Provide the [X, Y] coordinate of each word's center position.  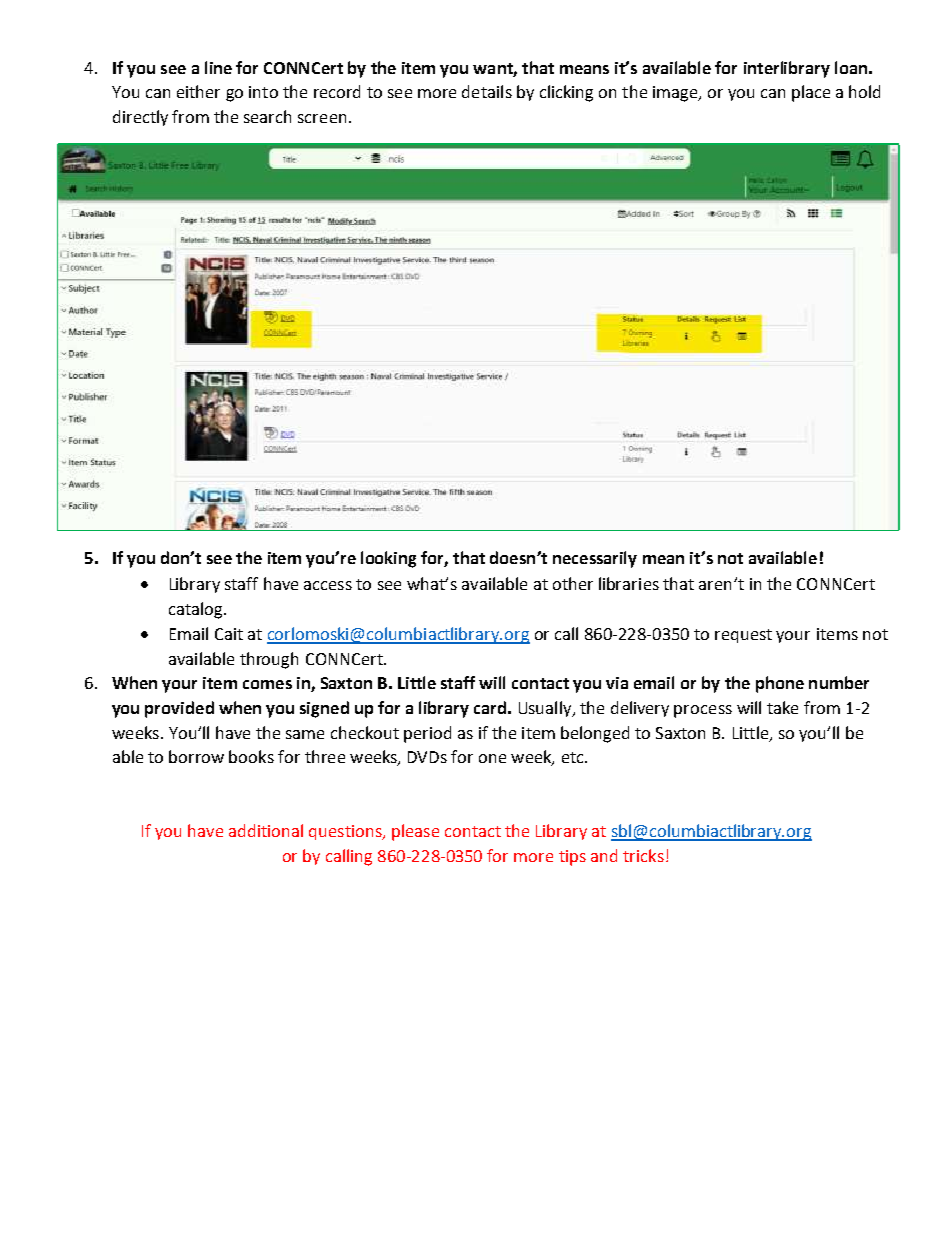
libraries [629, 583]
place [811, 93]
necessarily [595, 559]
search [267, 116]
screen [322, 118]
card [490, 707]
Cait [229, 634]
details [487, 91]
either [198, 91]
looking [388, 559]
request [743, 636]
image [676, 94]
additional [266, 830]
